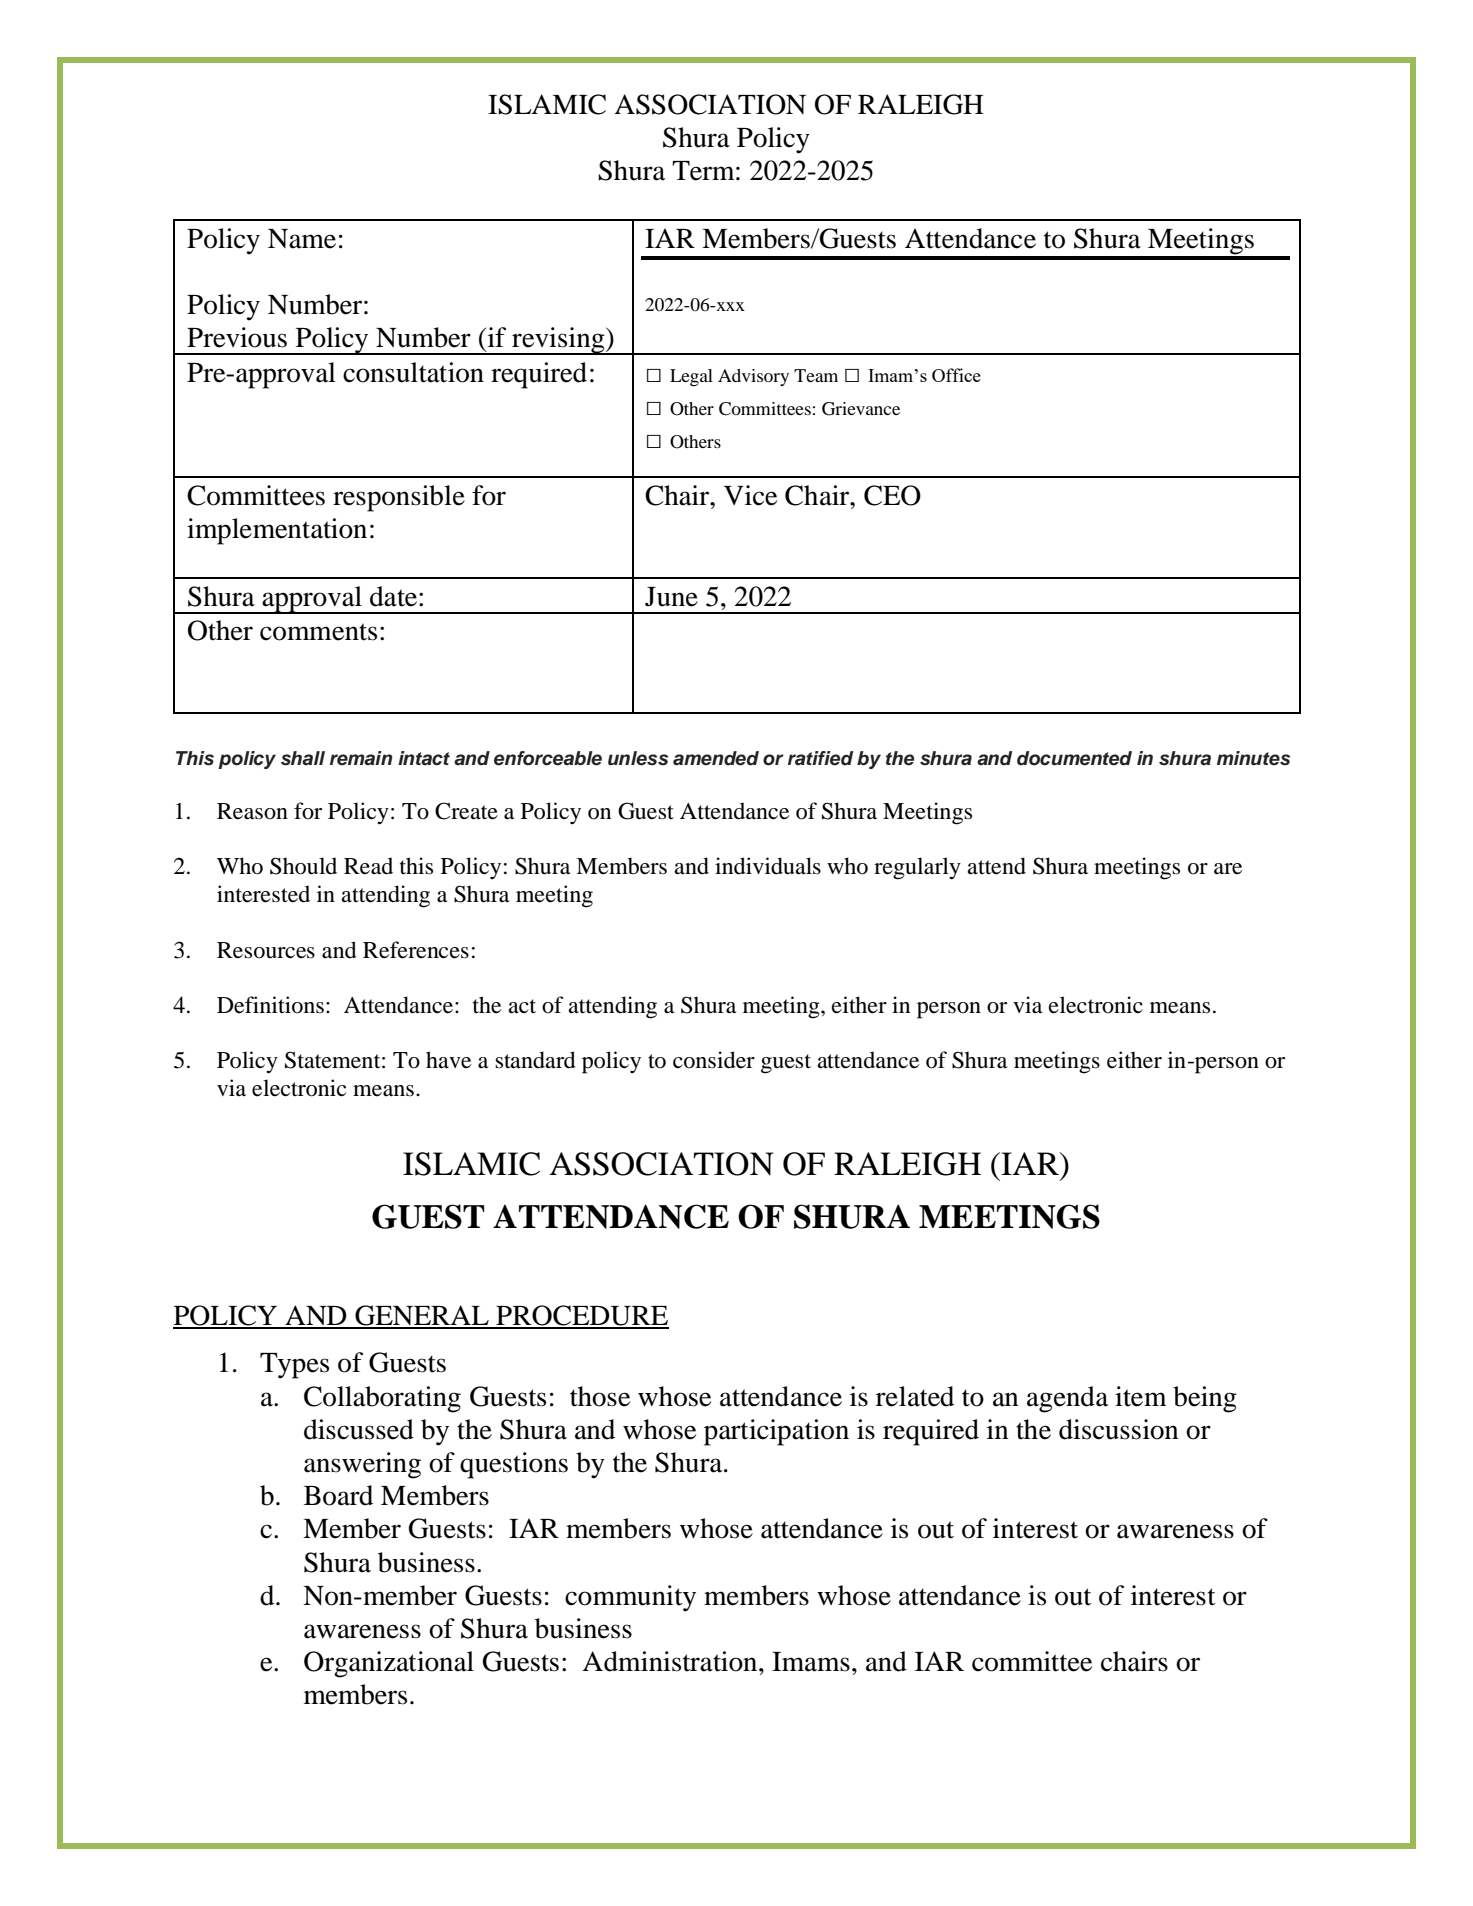 The width and height of the screenshot is (1473, 1906). I want to click on Organizational, so click(389, 1664).
